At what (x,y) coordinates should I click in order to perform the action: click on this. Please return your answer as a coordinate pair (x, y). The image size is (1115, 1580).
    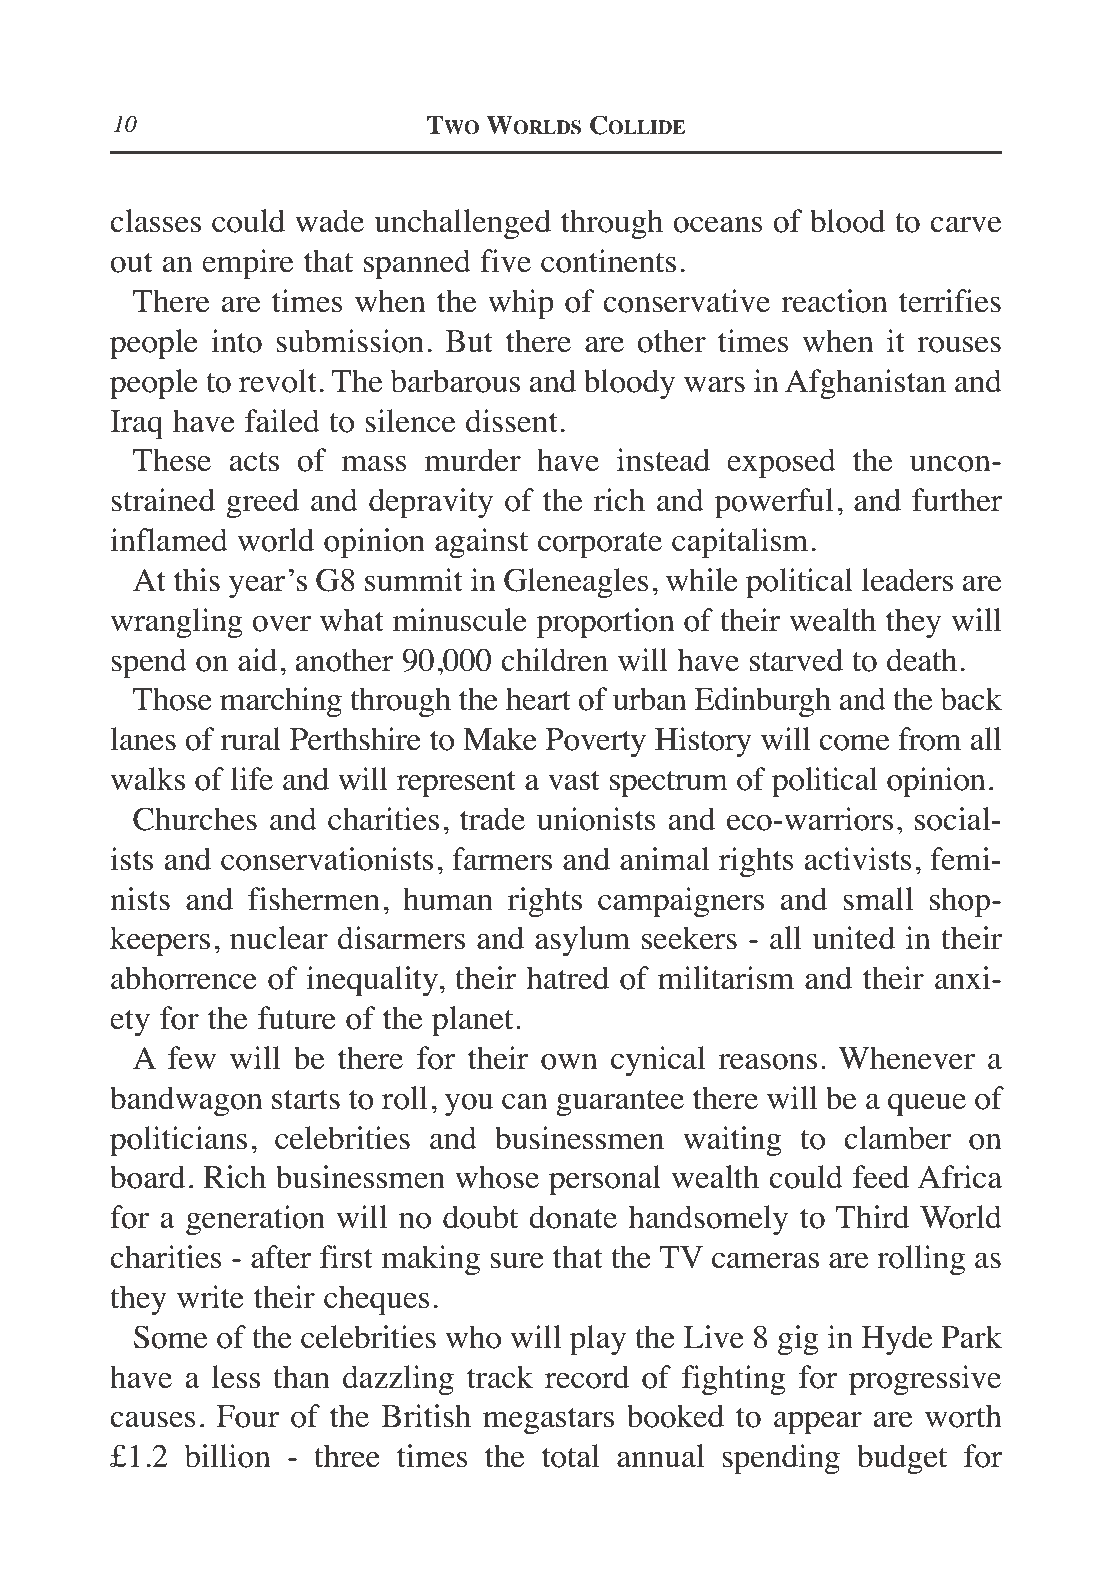
    Looking at the image, I should click on (197, 580).
